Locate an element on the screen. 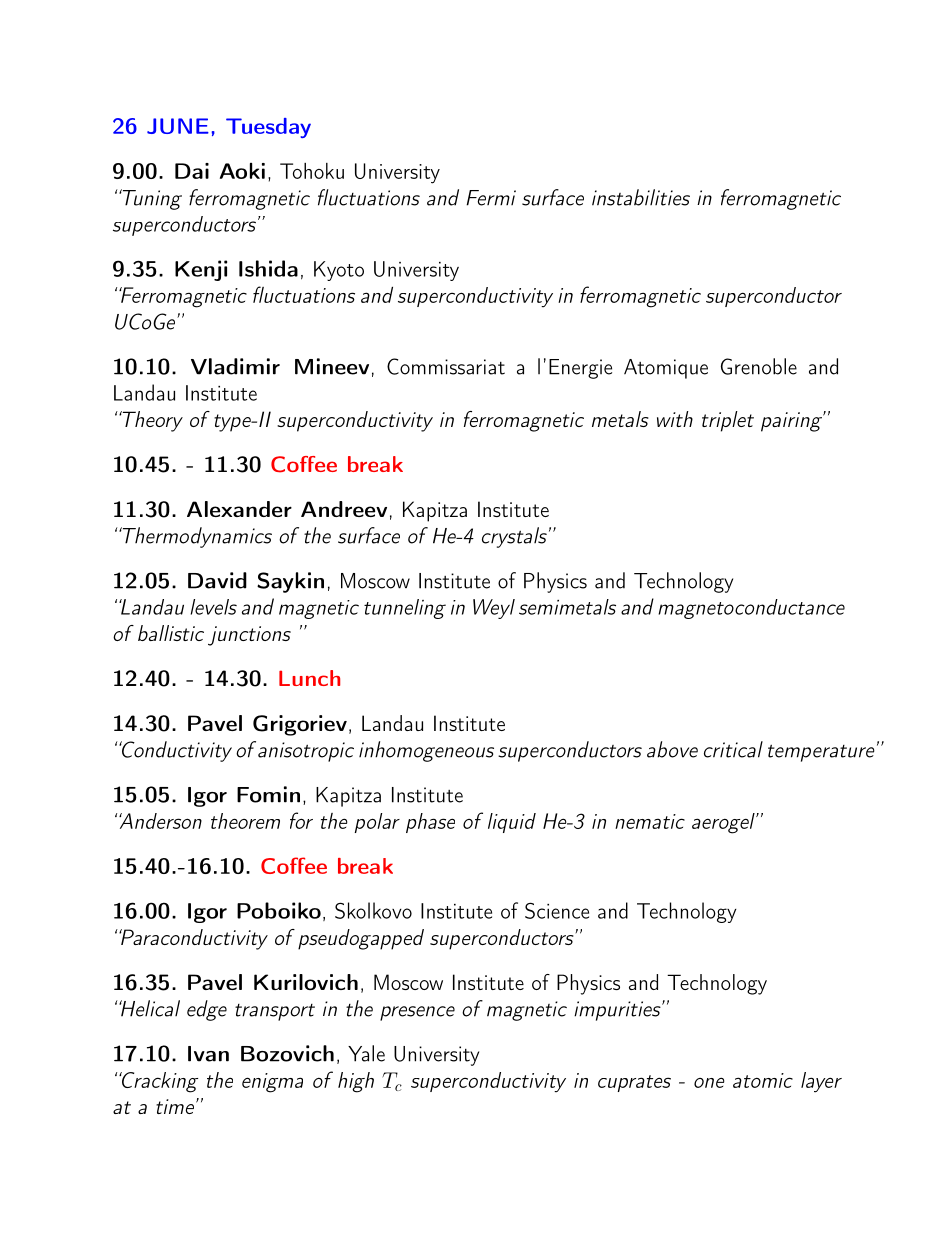 Image resolution: width=952 pixels, height=1233 pixels. Ivan is located at coordinates (208, 1054).
